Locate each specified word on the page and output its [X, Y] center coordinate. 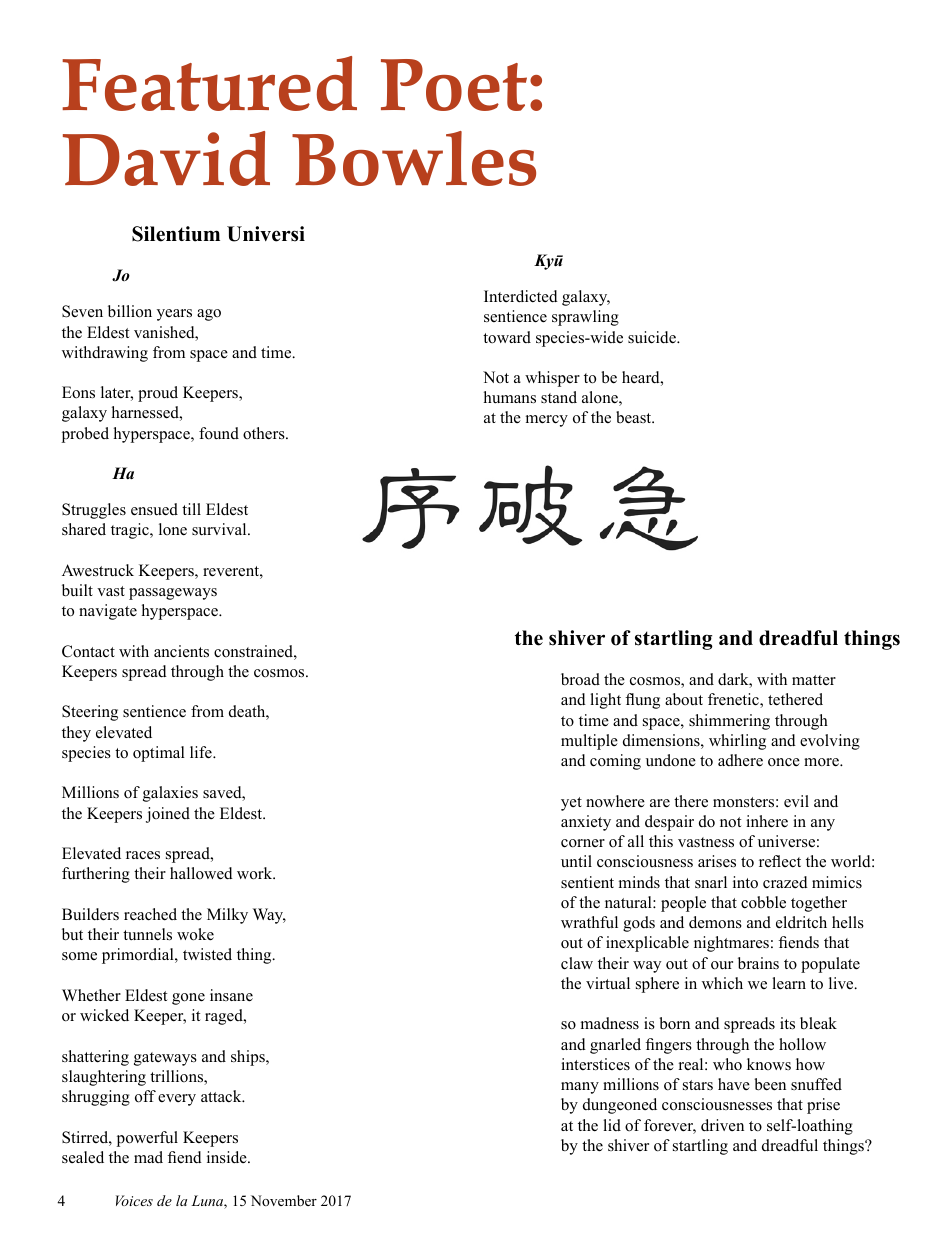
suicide [653, 337]
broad [580, 679]
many [580, 1088]
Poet [454, 85]
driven [722, 1125]
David [166, 158]
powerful [147, 1139]
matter [814, 680]
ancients [181, 651]
